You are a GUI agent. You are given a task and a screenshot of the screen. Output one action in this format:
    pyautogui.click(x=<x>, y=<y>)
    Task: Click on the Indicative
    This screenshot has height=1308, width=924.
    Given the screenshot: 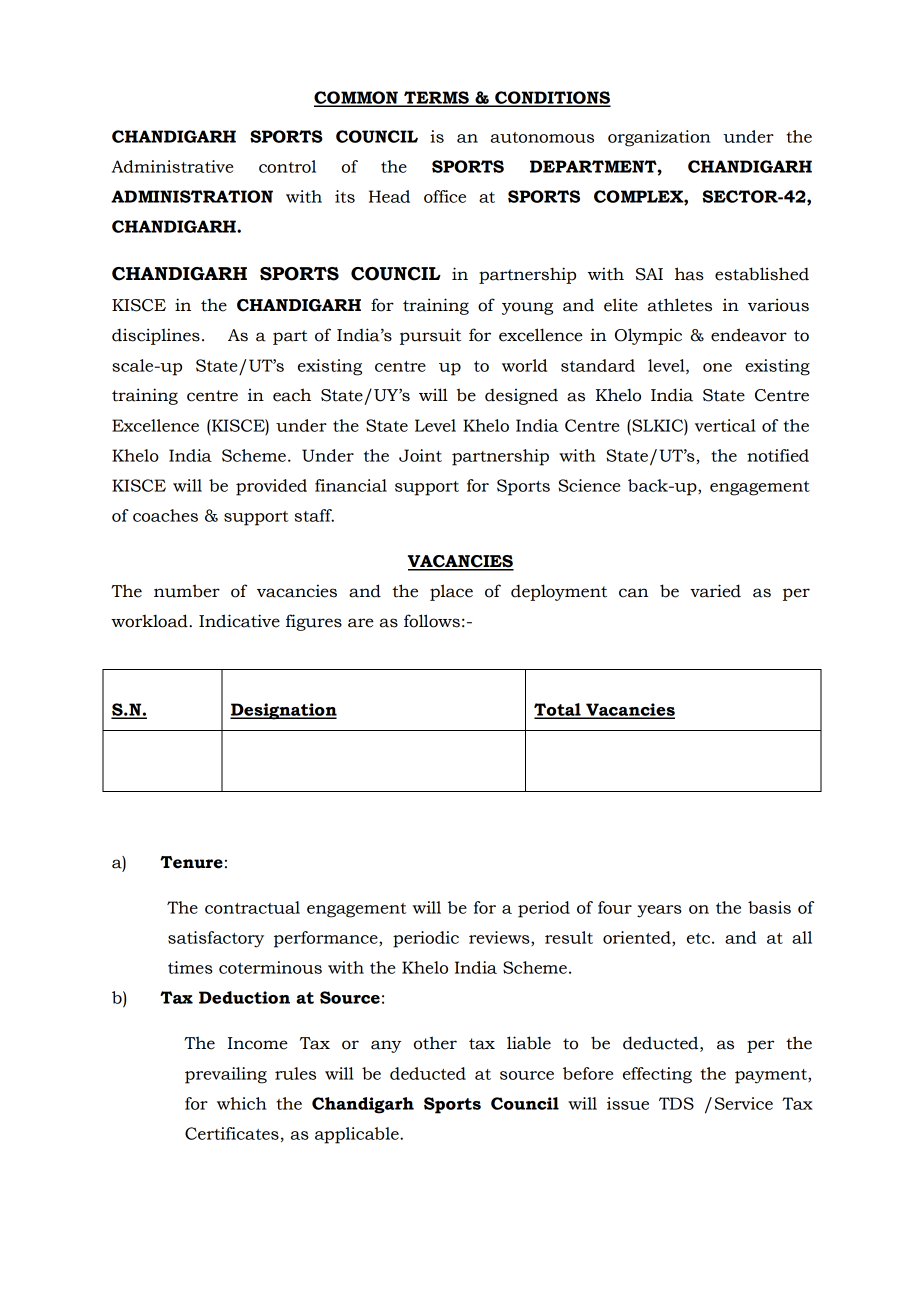 What is the action you would take?
    pyautogui.click(x=239, y=621)
